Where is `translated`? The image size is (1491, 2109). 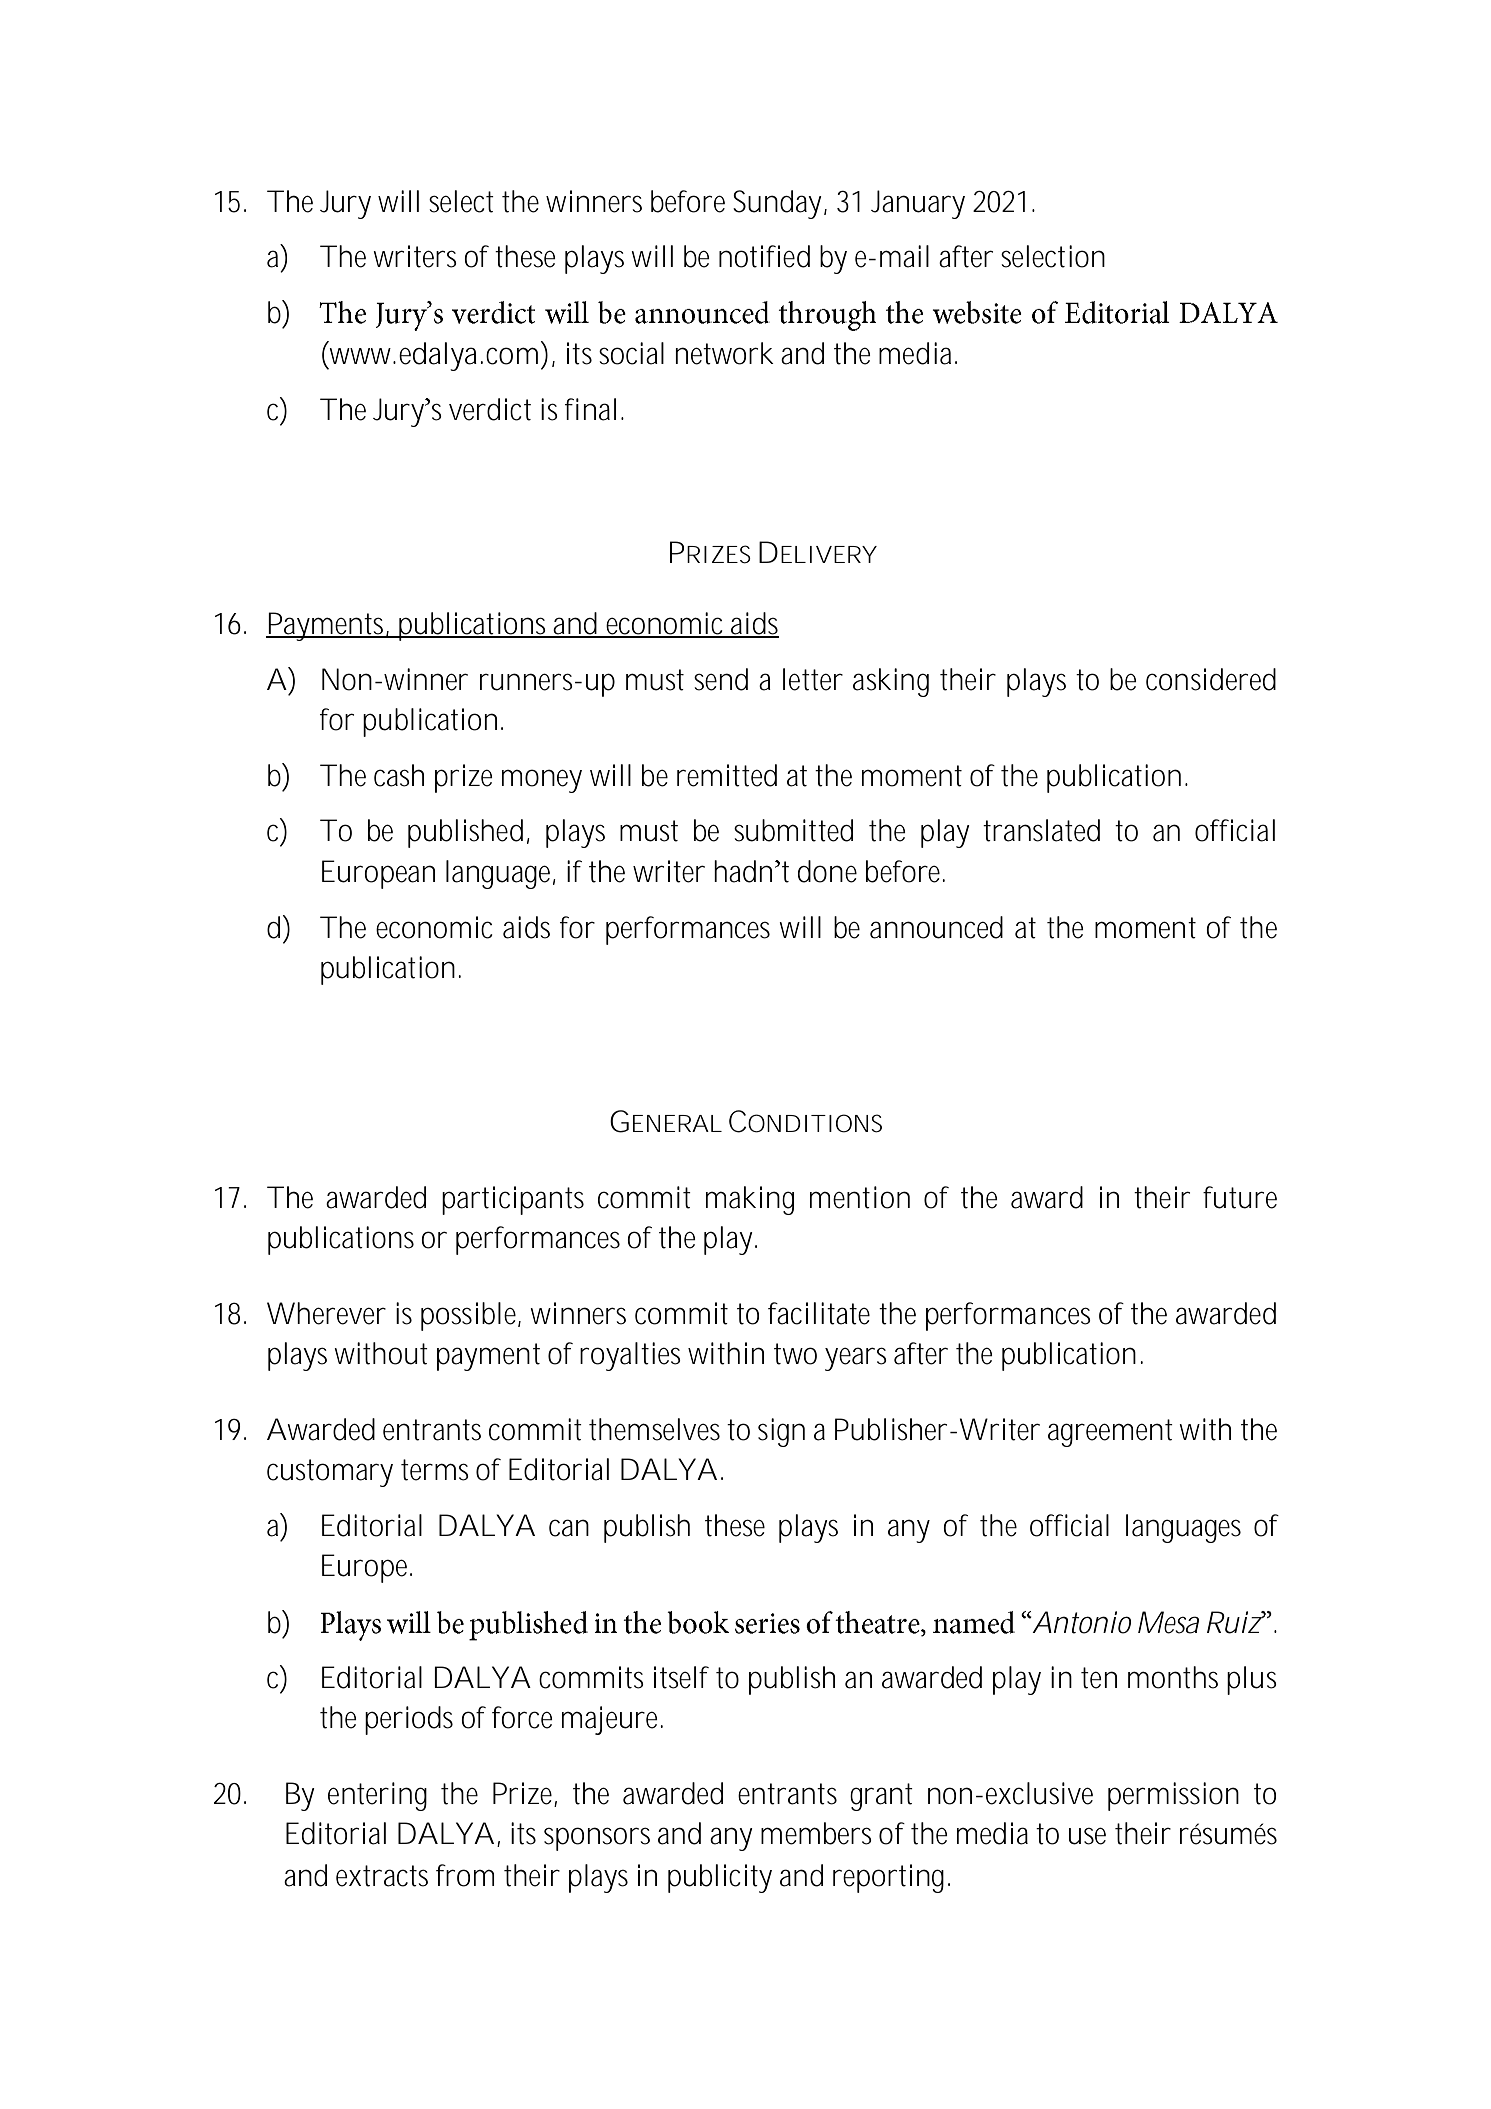
translated is located at coordinates (1041, 830).
